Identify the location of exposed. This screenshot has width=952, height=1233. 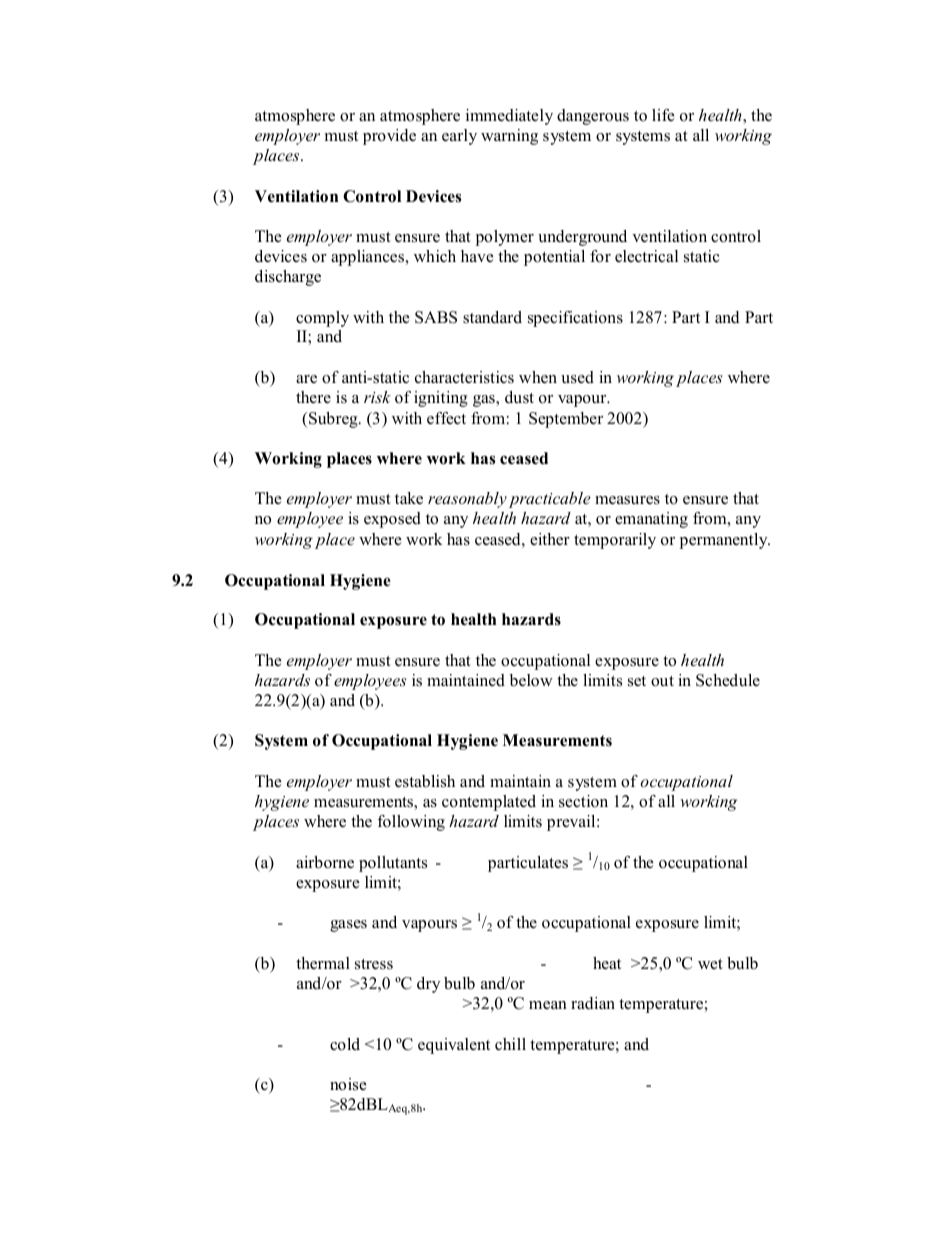
(392, 520).
